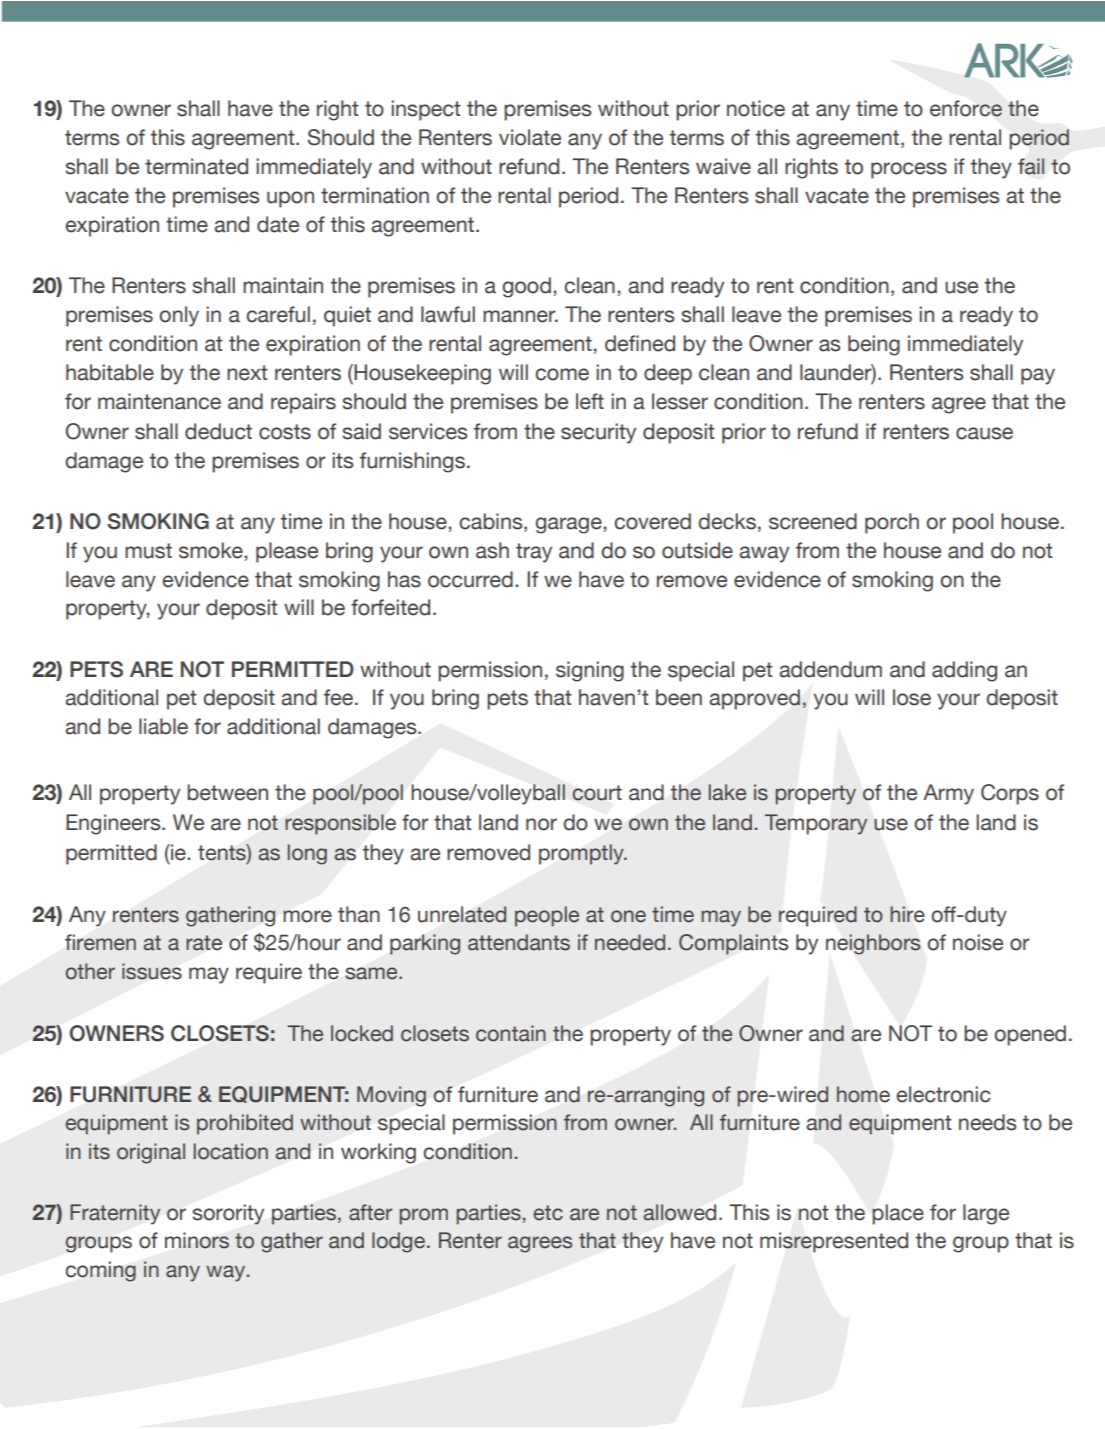  What do you see at coordinates (196, 166) in the page?
I see `terminated` at bounding box center [196, 166].
